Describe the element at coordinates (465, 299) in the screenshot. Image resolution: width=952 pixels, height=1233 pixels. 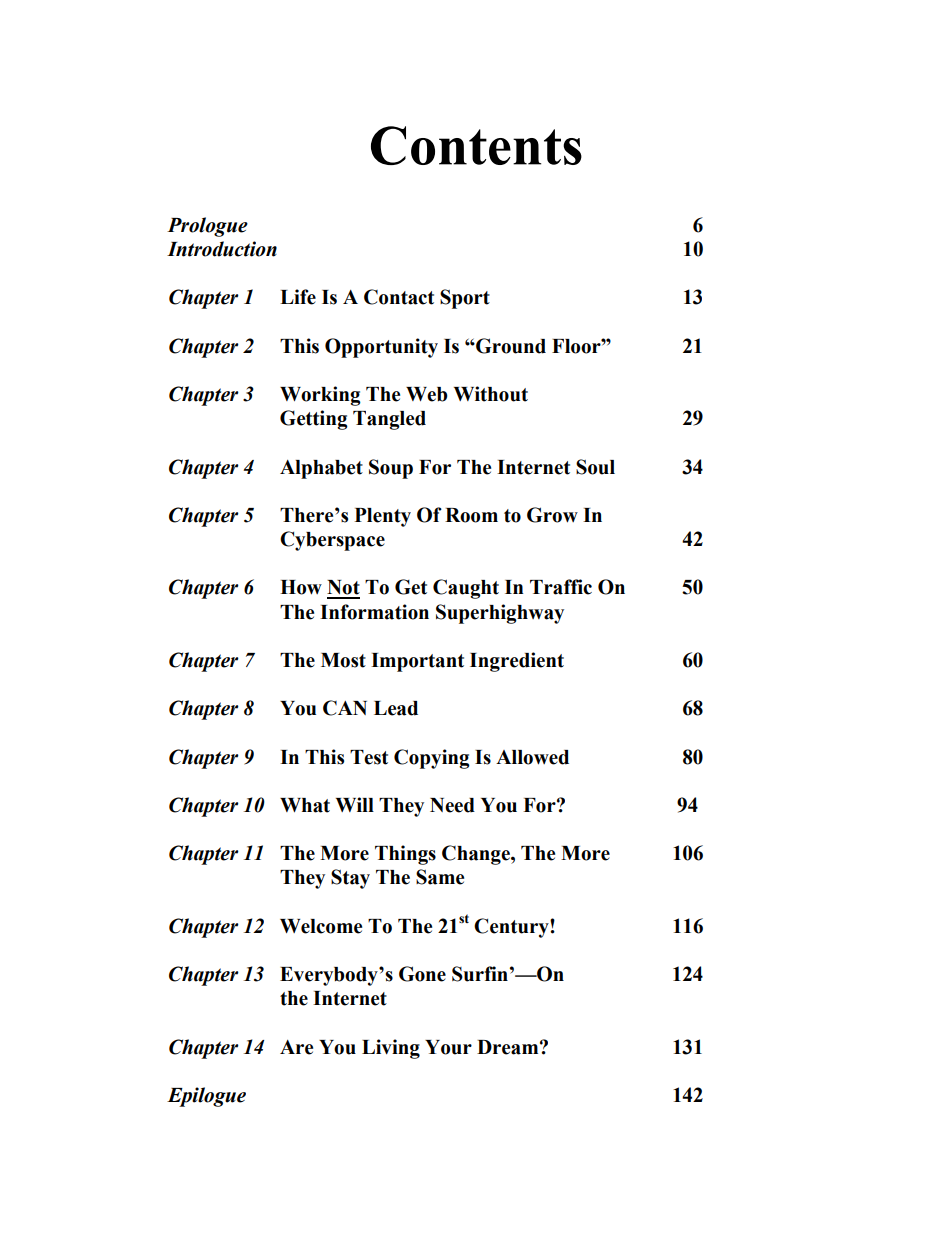
I see `Sport` at that location.
